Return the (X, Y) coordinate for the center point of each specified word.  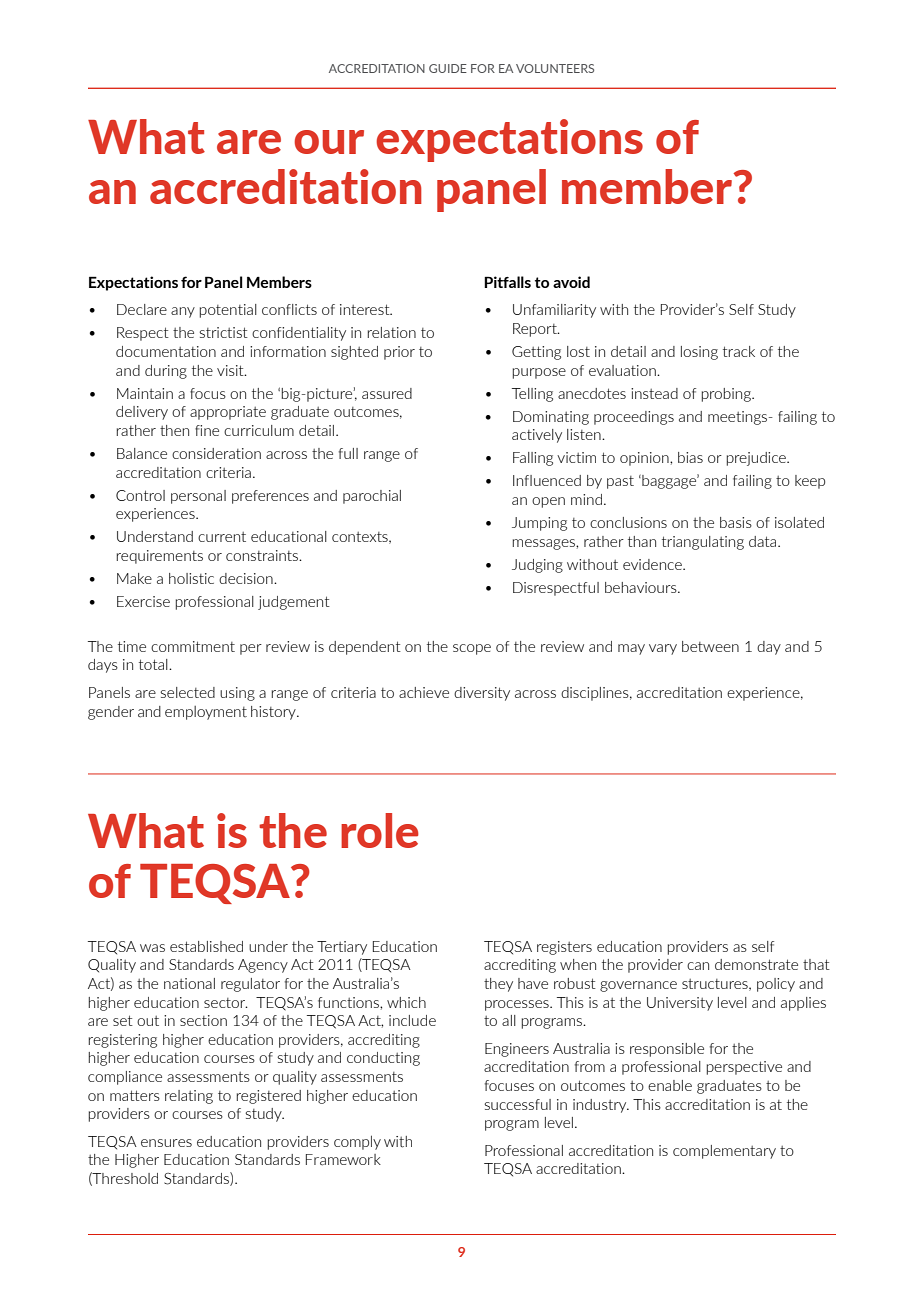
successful (517, 1104)
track (739, 351)
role (380, 830)
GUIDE (448, 68)
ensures (166, 1143)
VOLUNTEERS (555, 68)
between (710, 646)
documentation (166, 351)
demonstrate (756, 964)
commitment (193, 646)
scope (472, 649)
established (206, 946)
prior (399, 353)
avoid (571, 282)
